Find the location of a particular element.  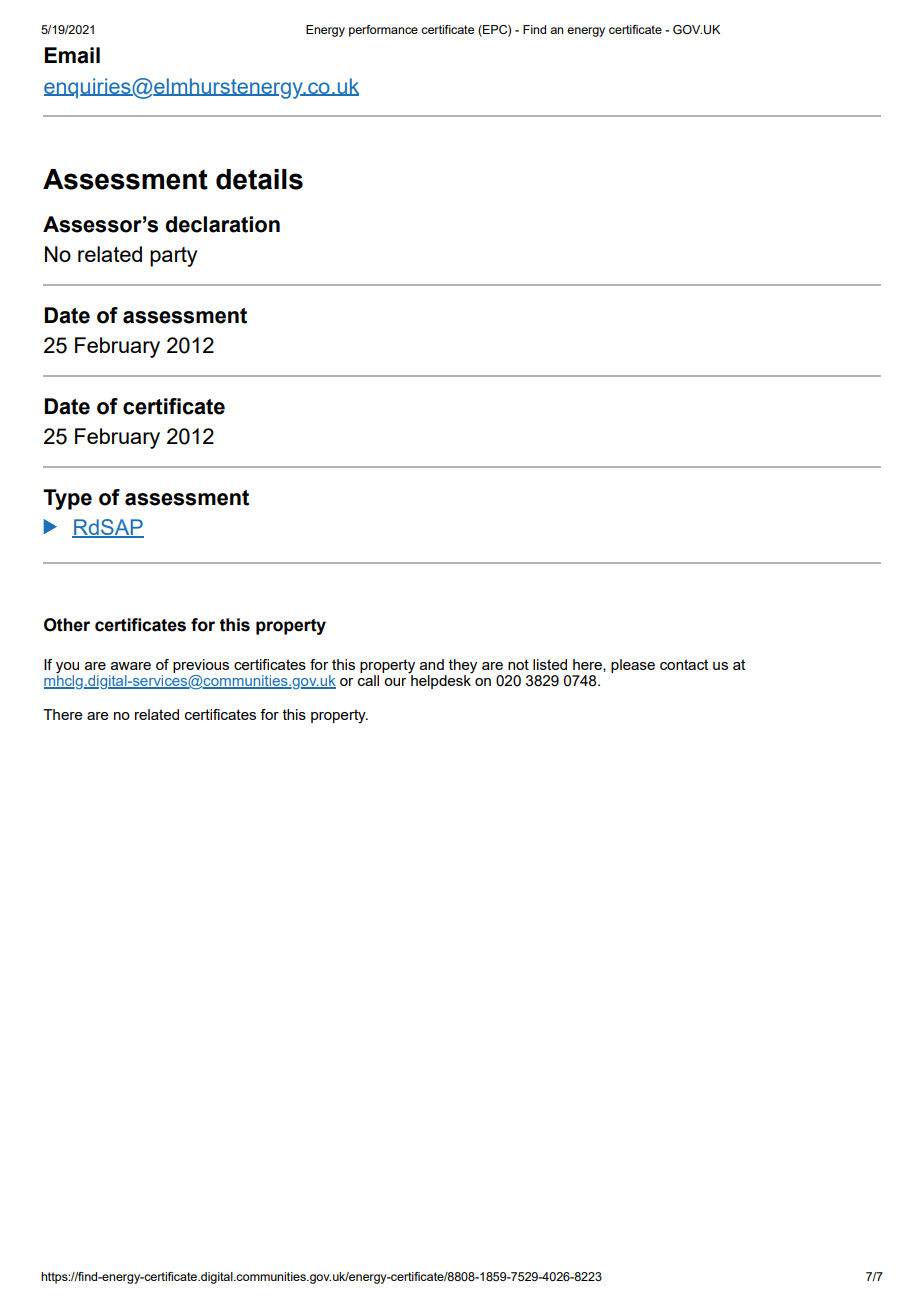

previous is located at coordinates (201, 666).
